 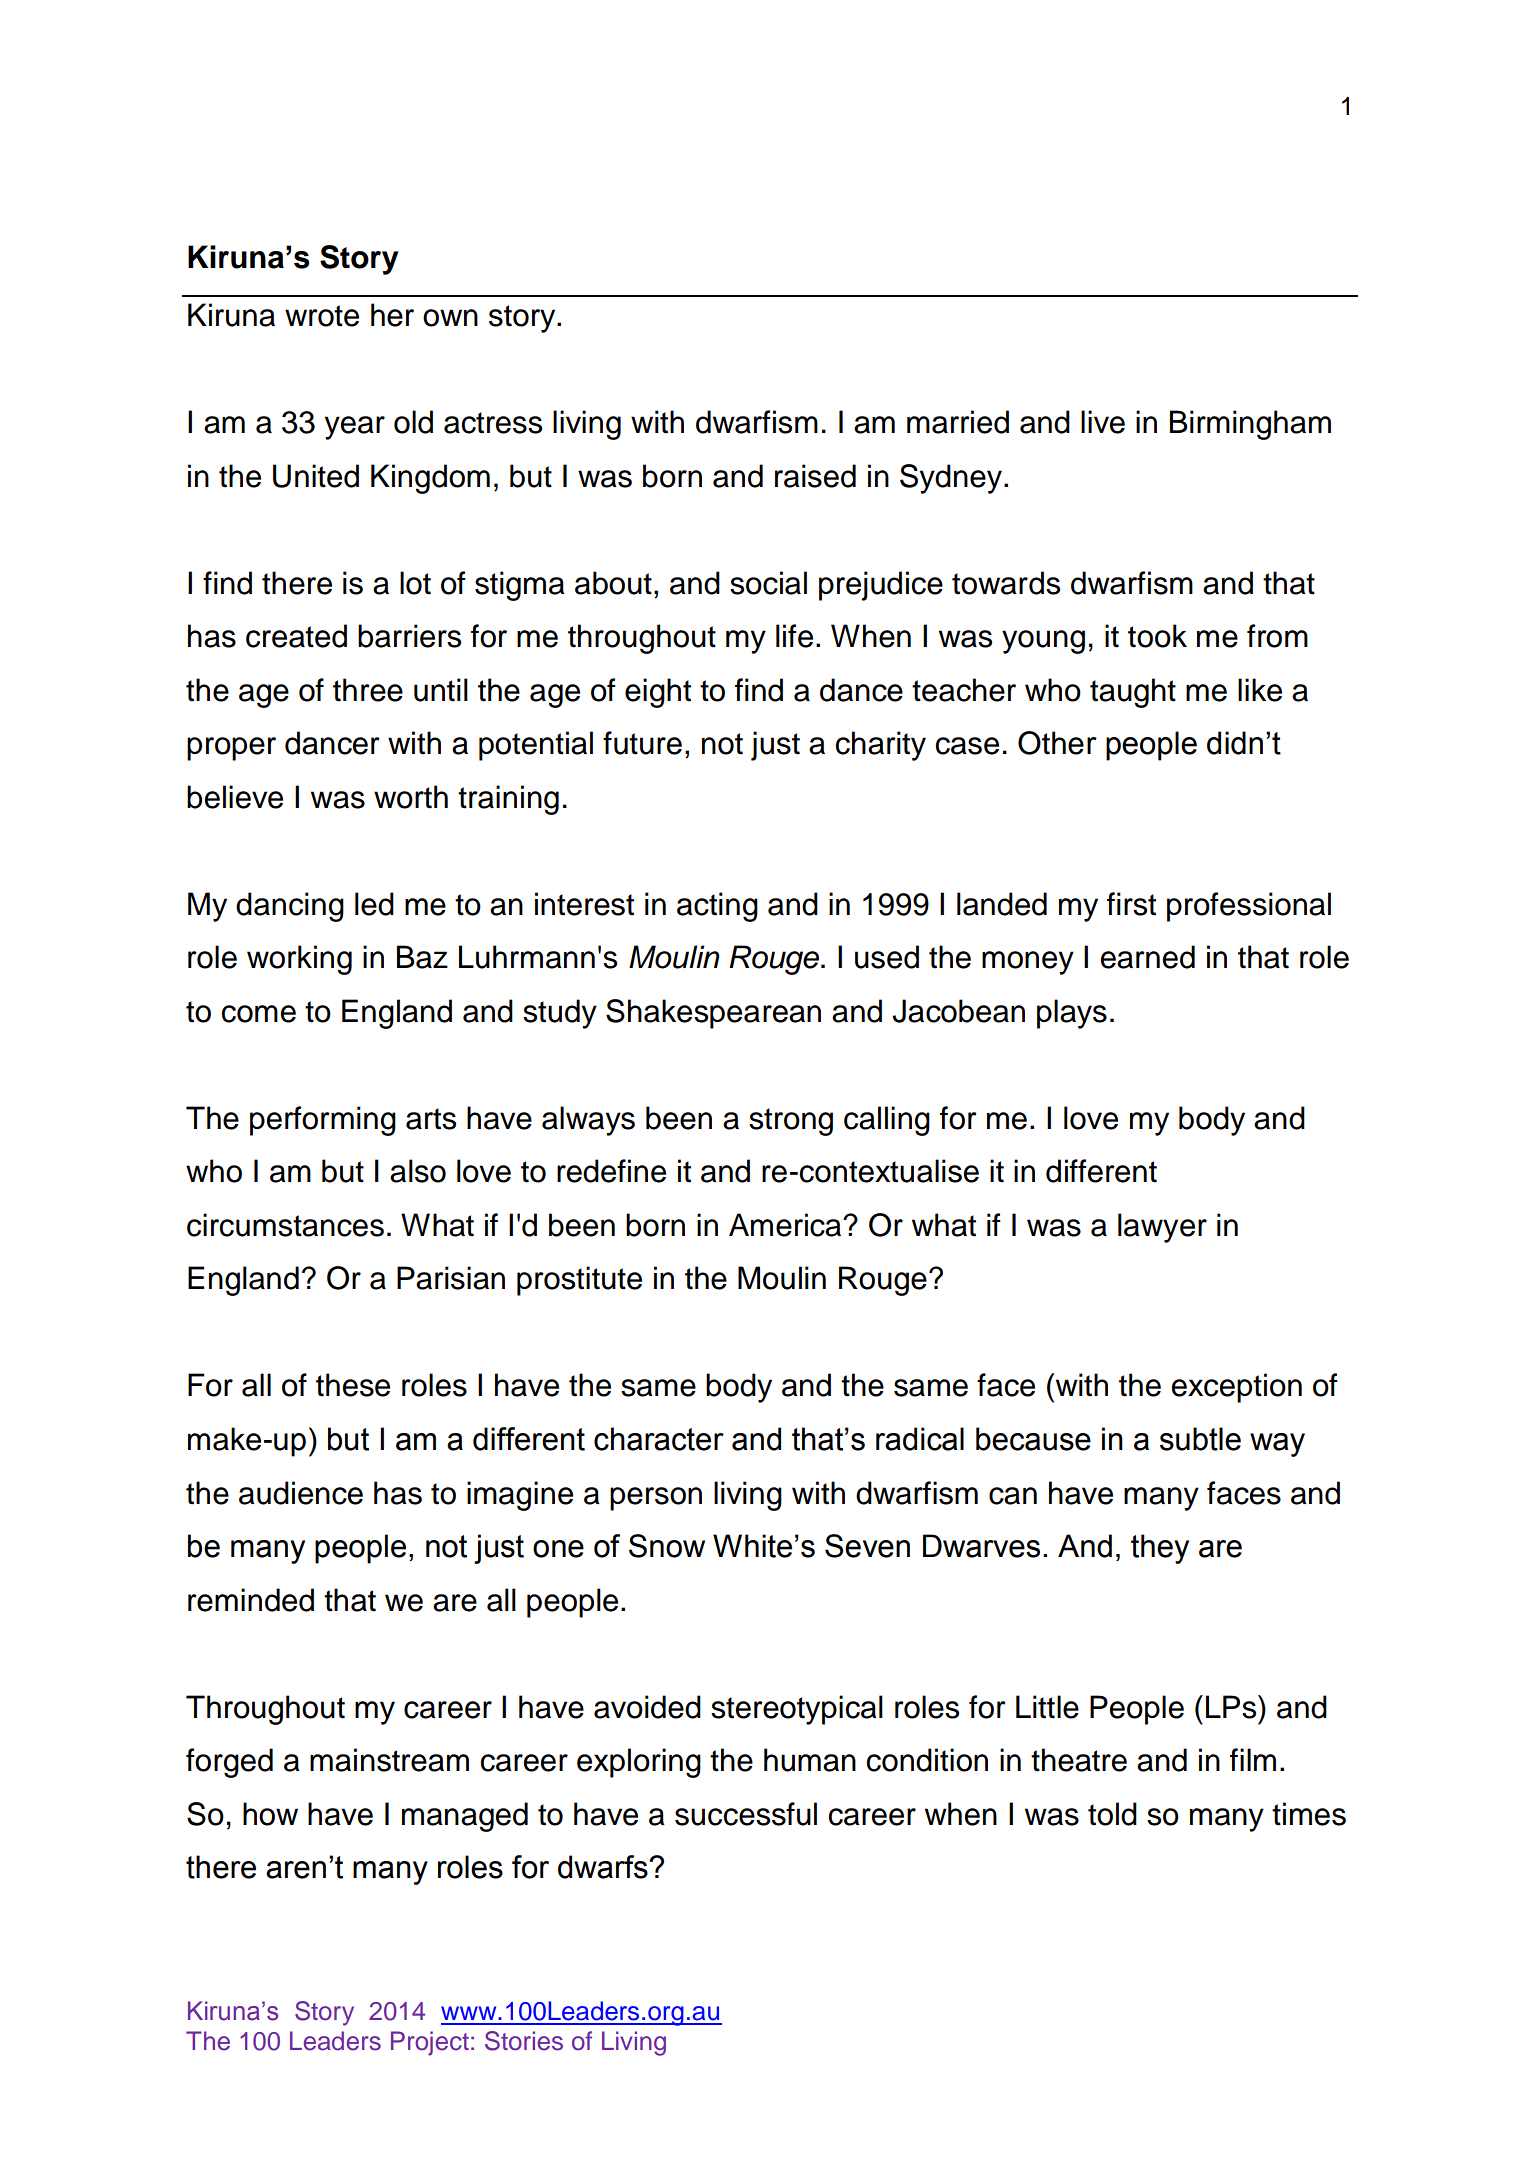 What do you see at coordinates (786, 1225) in the screenshot?
I see `America` at bounding box center [786, 1225].
